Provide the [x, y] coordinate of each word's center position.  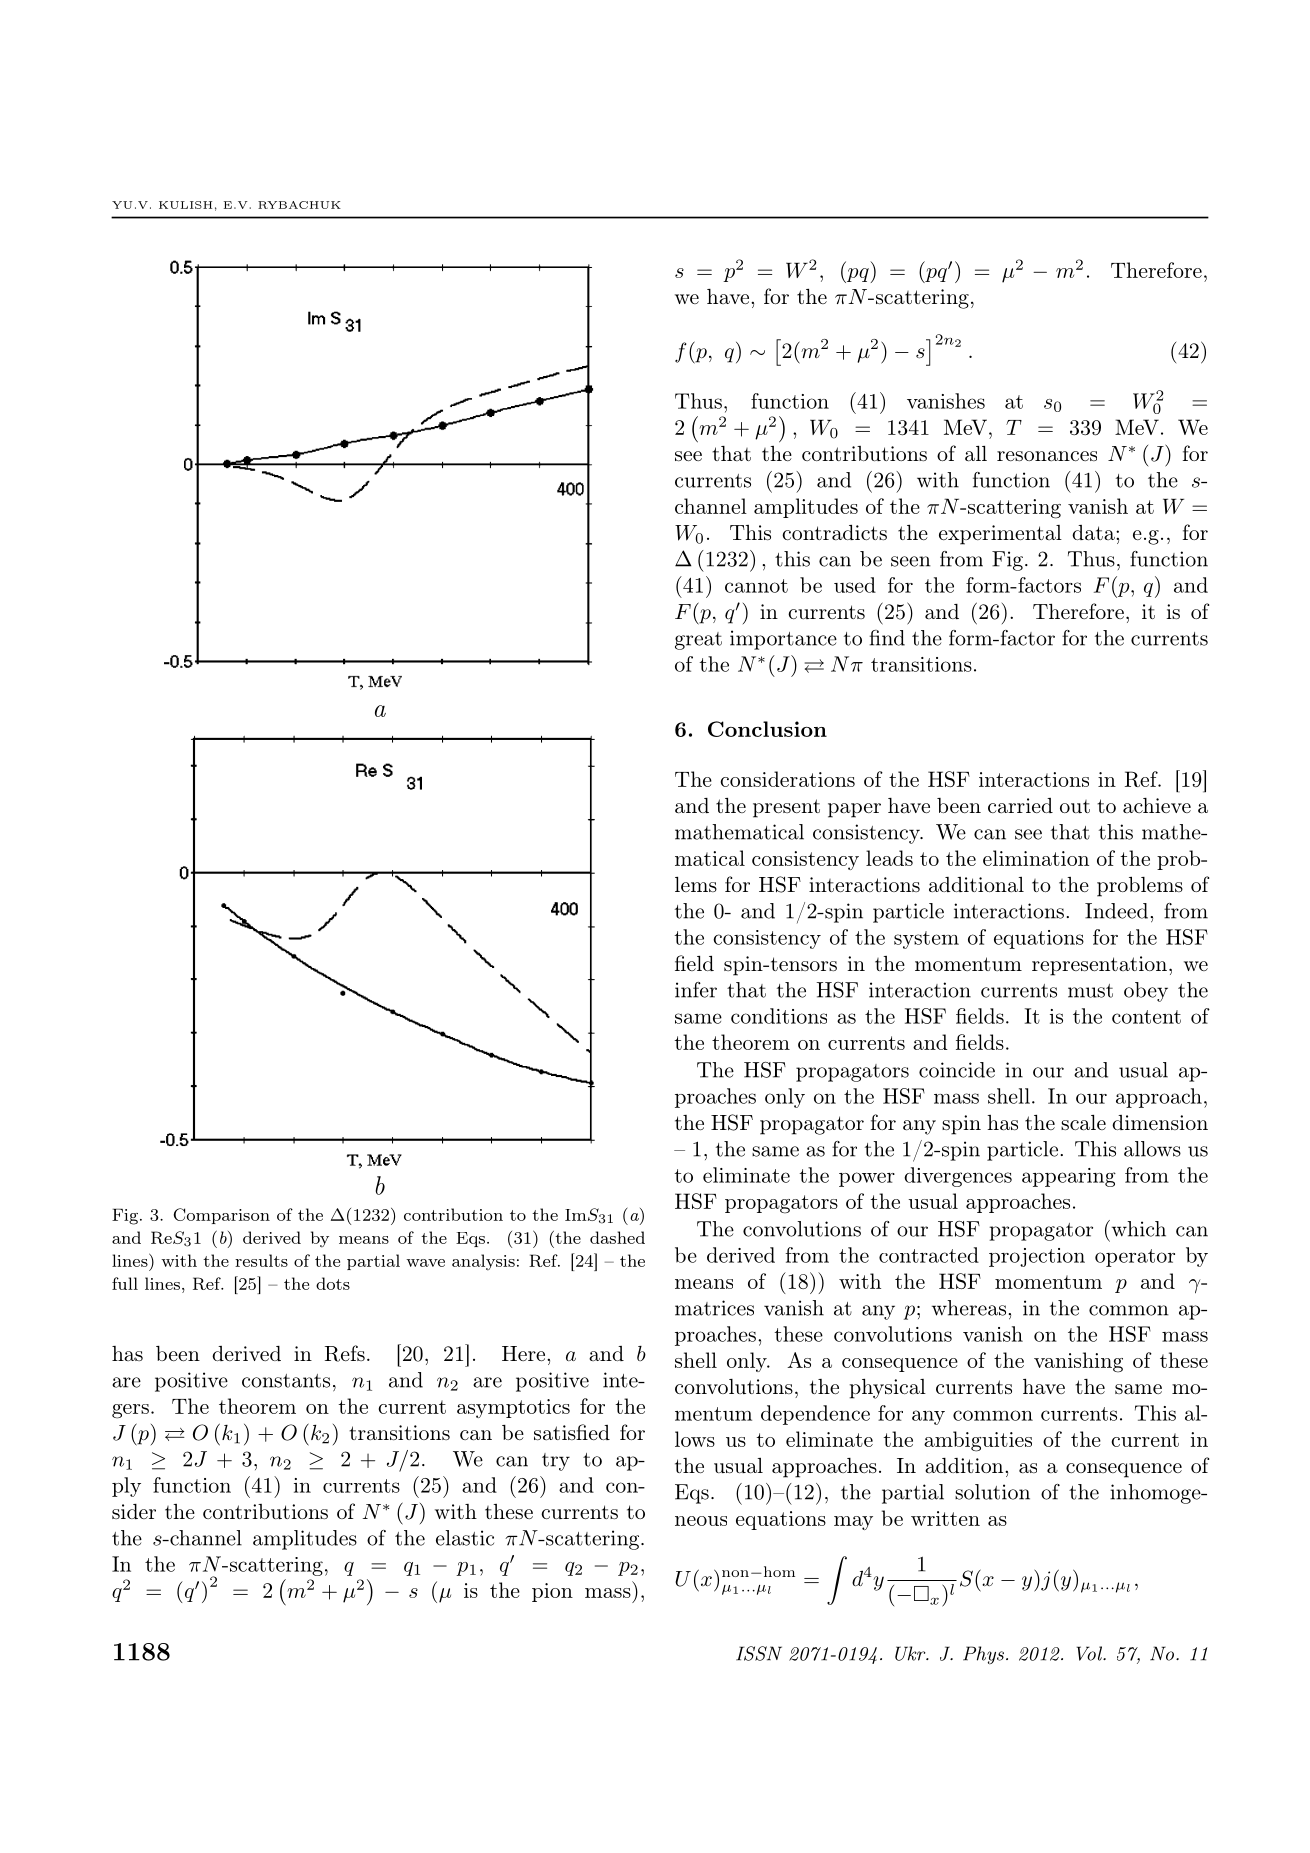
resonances [1047, 456]
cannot [756, 586]
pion [552, 1592]
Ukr [911, 1653]
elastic [465, 1538]
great [698, 641]
